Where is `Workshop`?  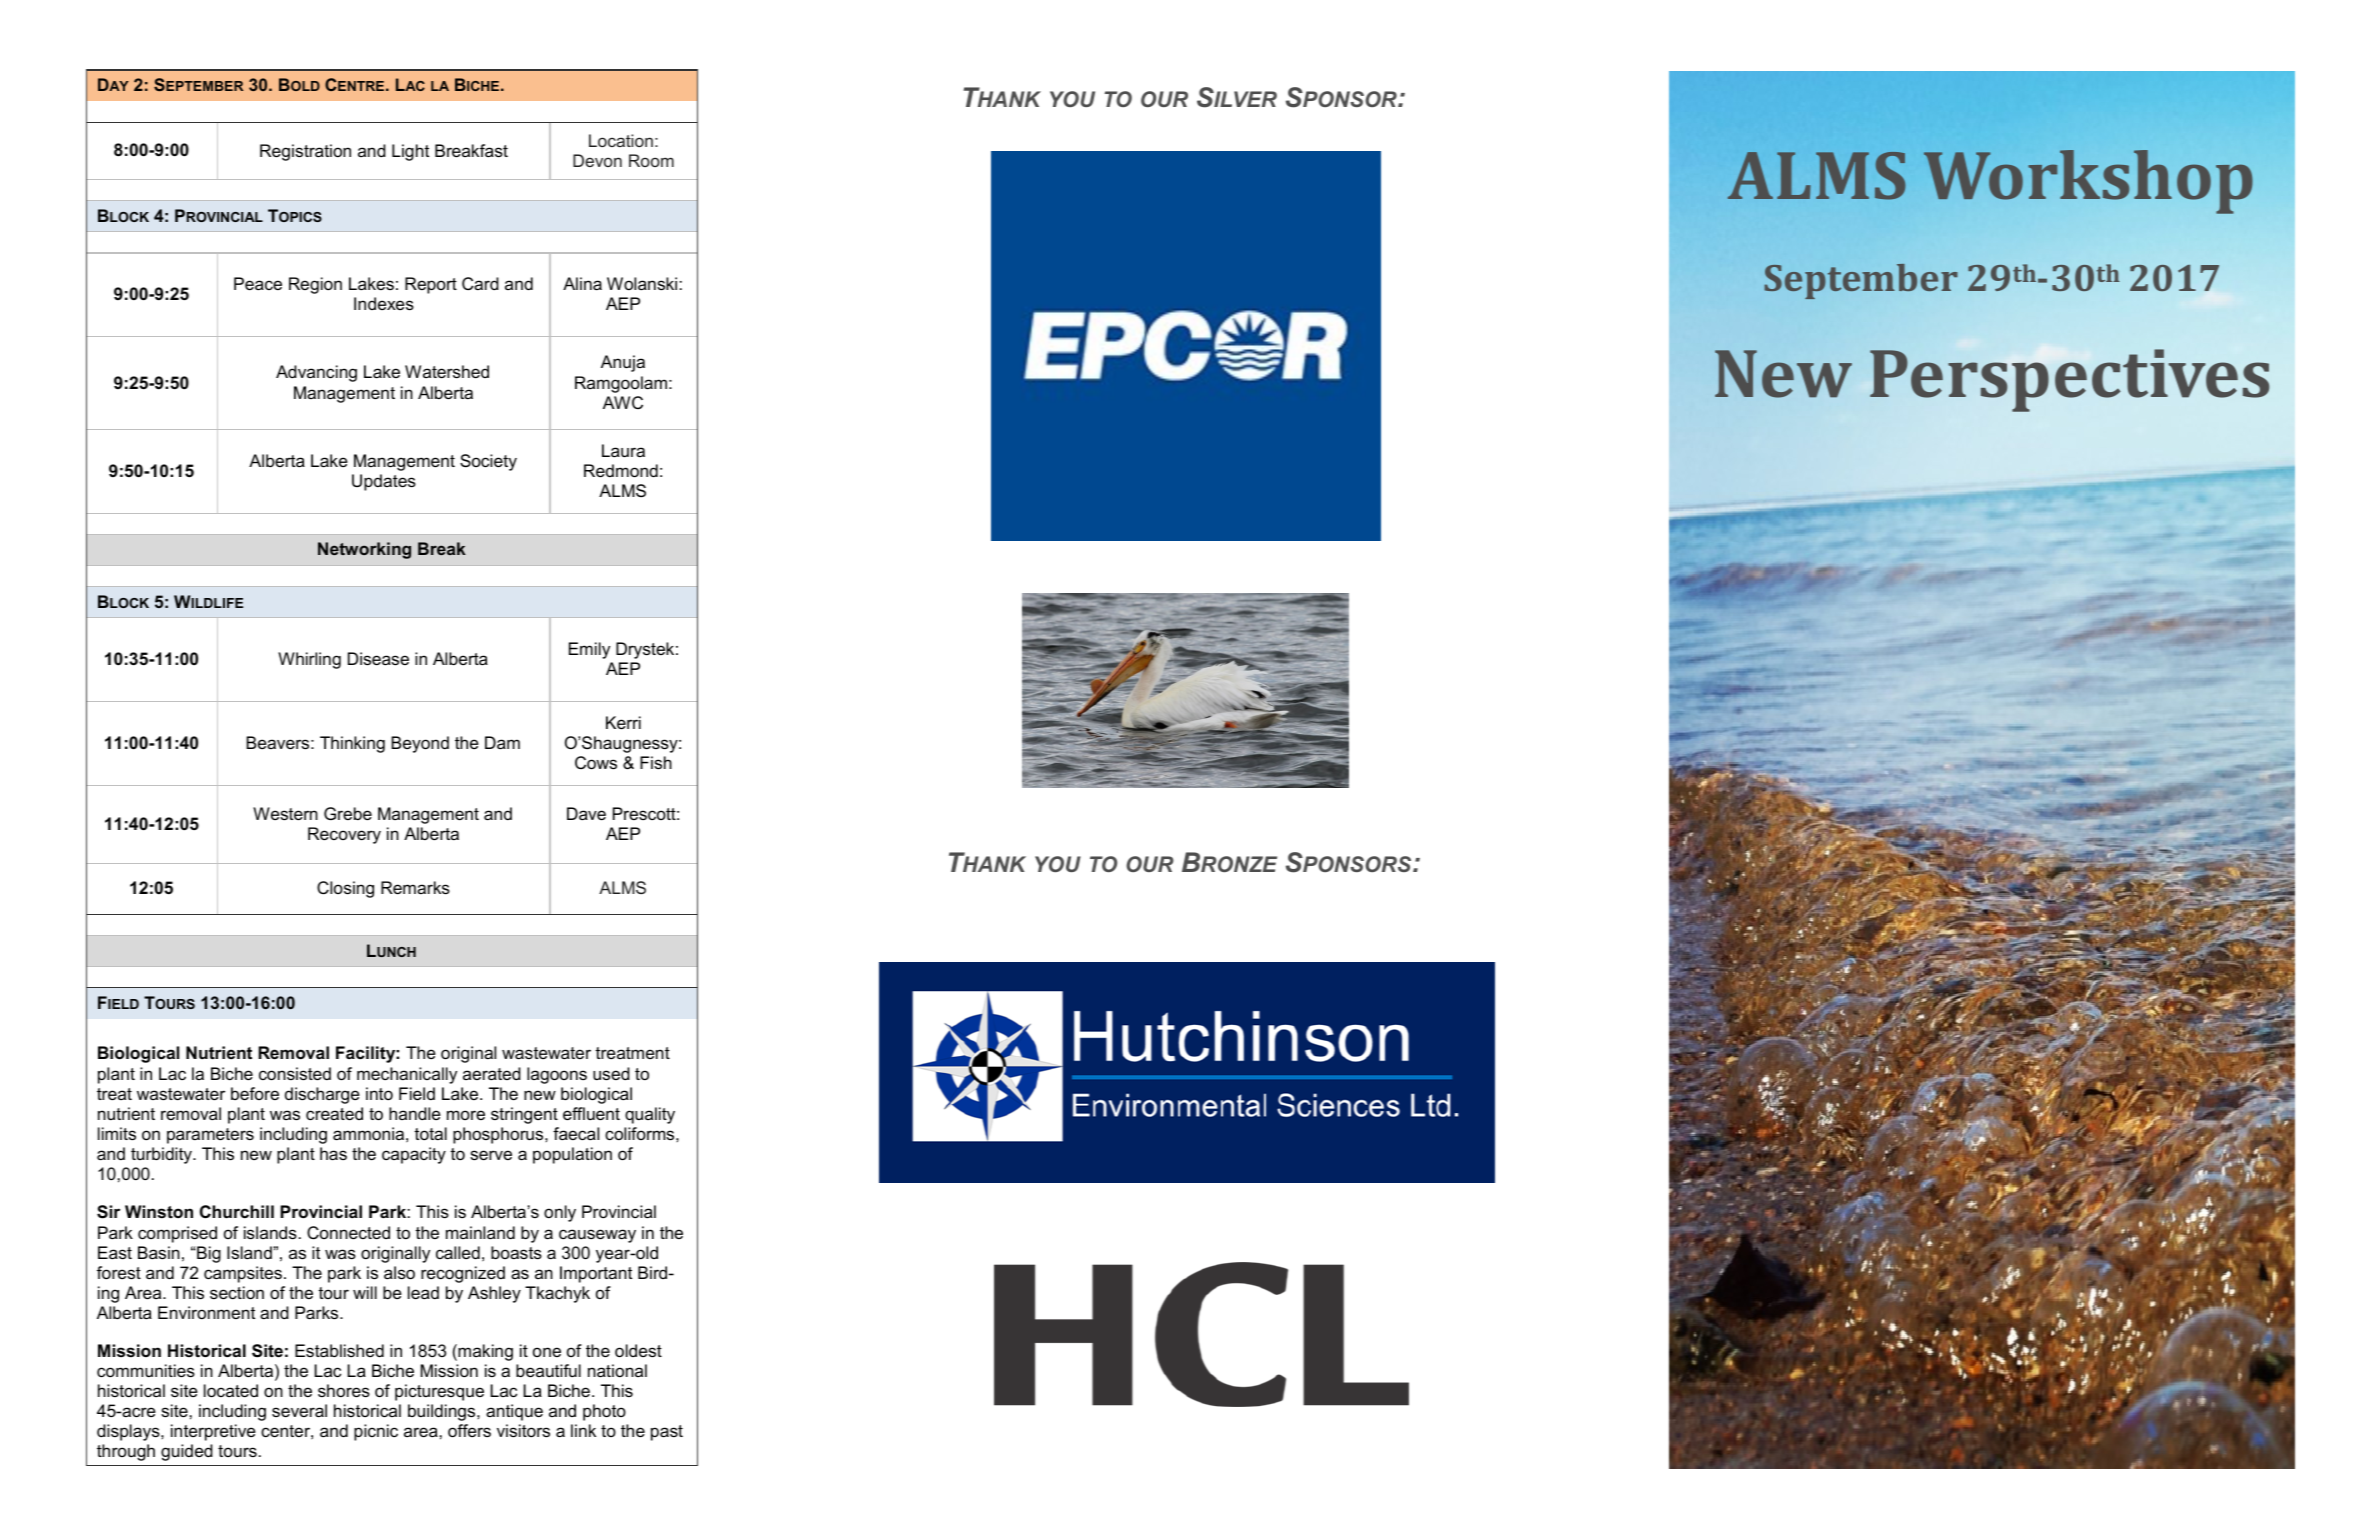
Workshop is located at coordinates (2088, 182).
